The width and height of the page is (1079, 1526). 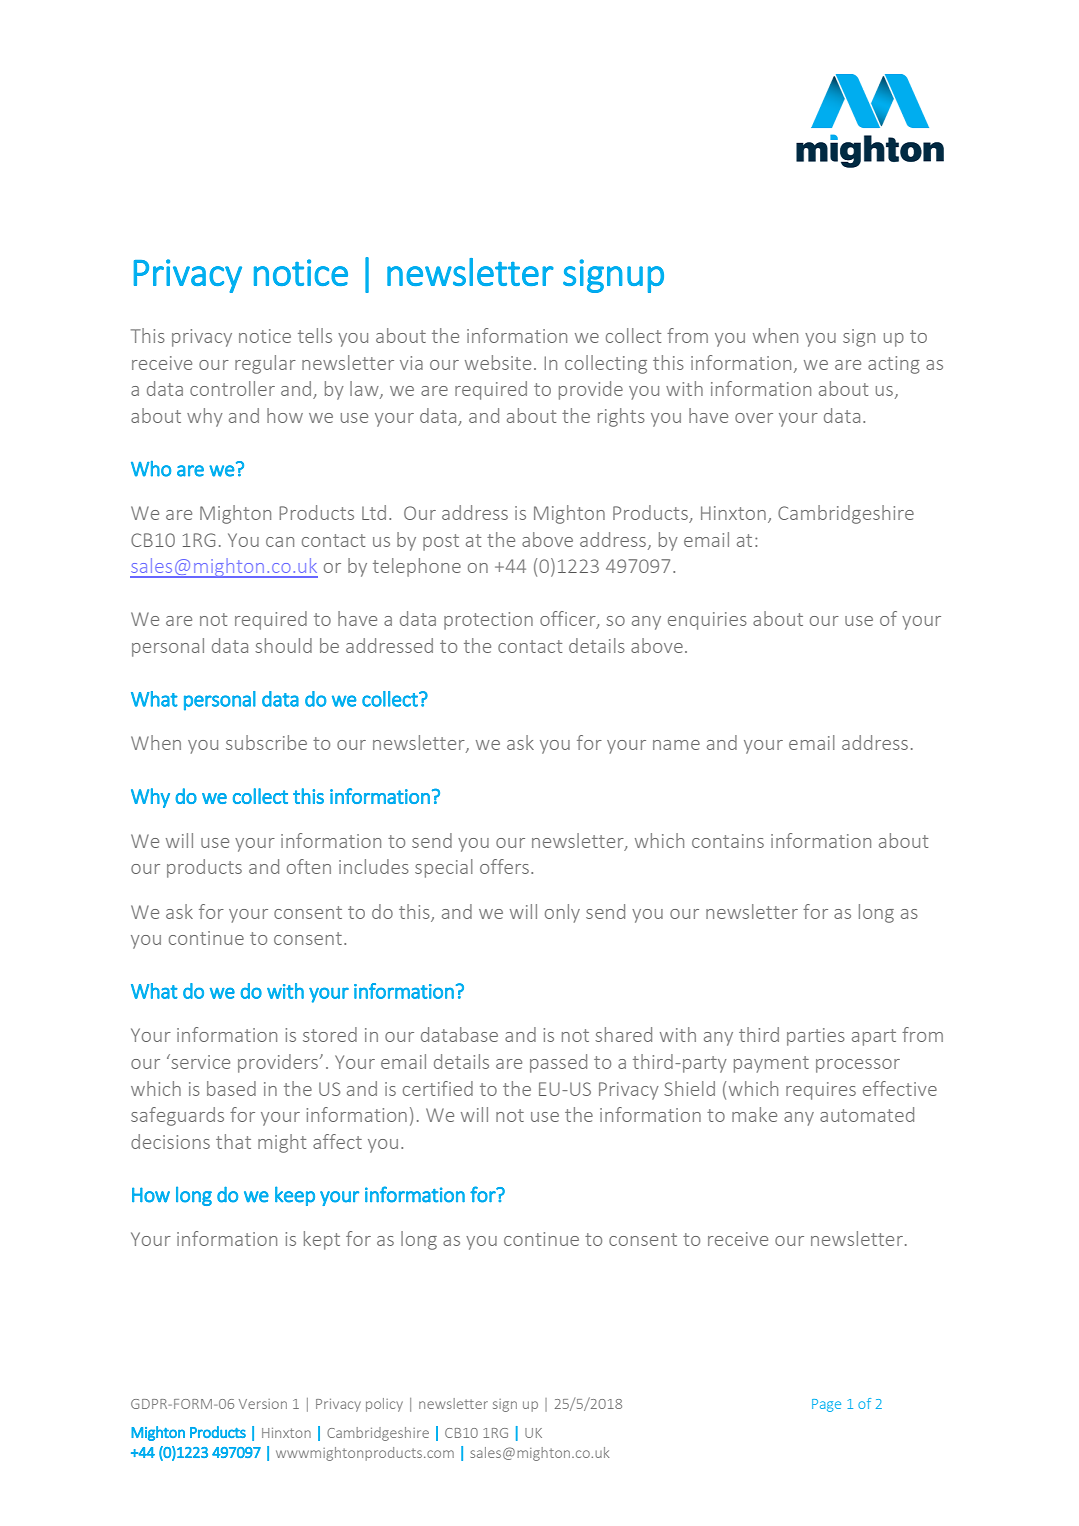 What do you see at coordinates (894, 365) in the page?
I see `acting` at bounding box center [894, 365].
